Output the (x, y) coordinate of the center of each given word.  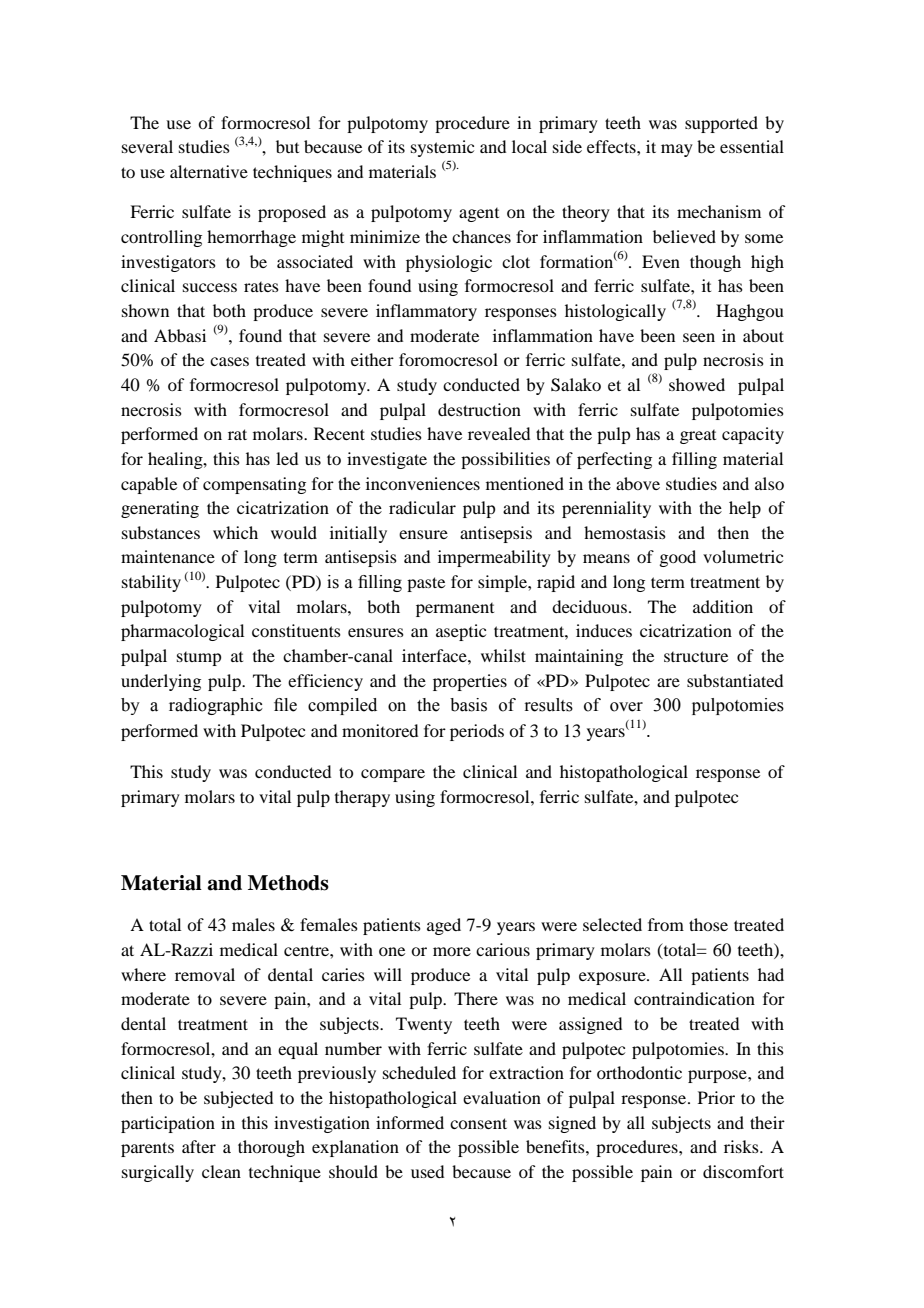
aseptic (461, 632)
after (199, 1146)
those (708, 924)
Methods (288, 883)
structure (696, 656)
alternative (209, 171)
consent (478, 1123)
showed (697, 384)
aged (444, 926)
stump (199, 659)
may (677, 150)
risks (742, 1146)
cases (229, 361)
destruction (479, 409)
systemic (442, 148)
